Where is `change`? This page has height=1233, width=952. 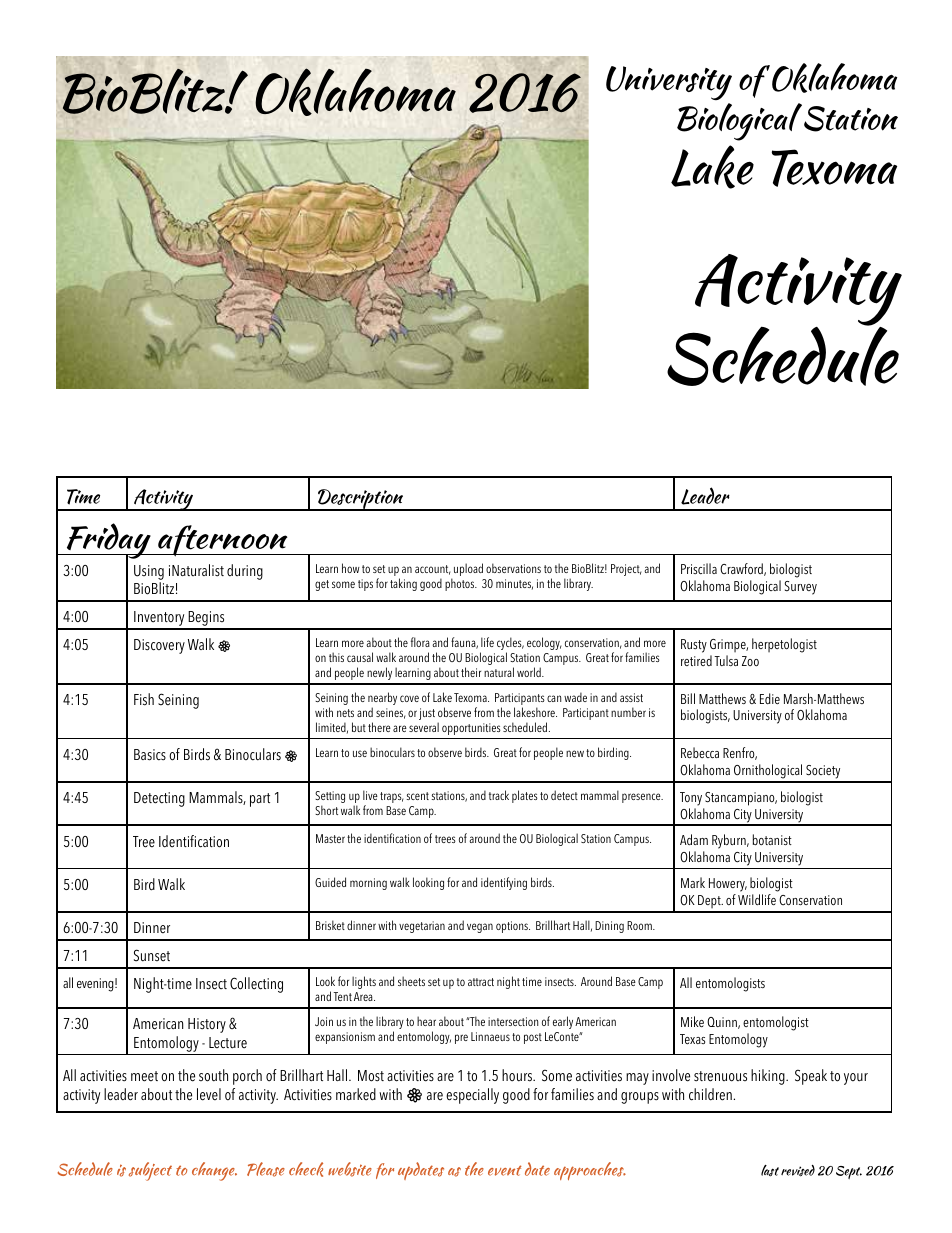
change is located at coordinates (214, 1171).
